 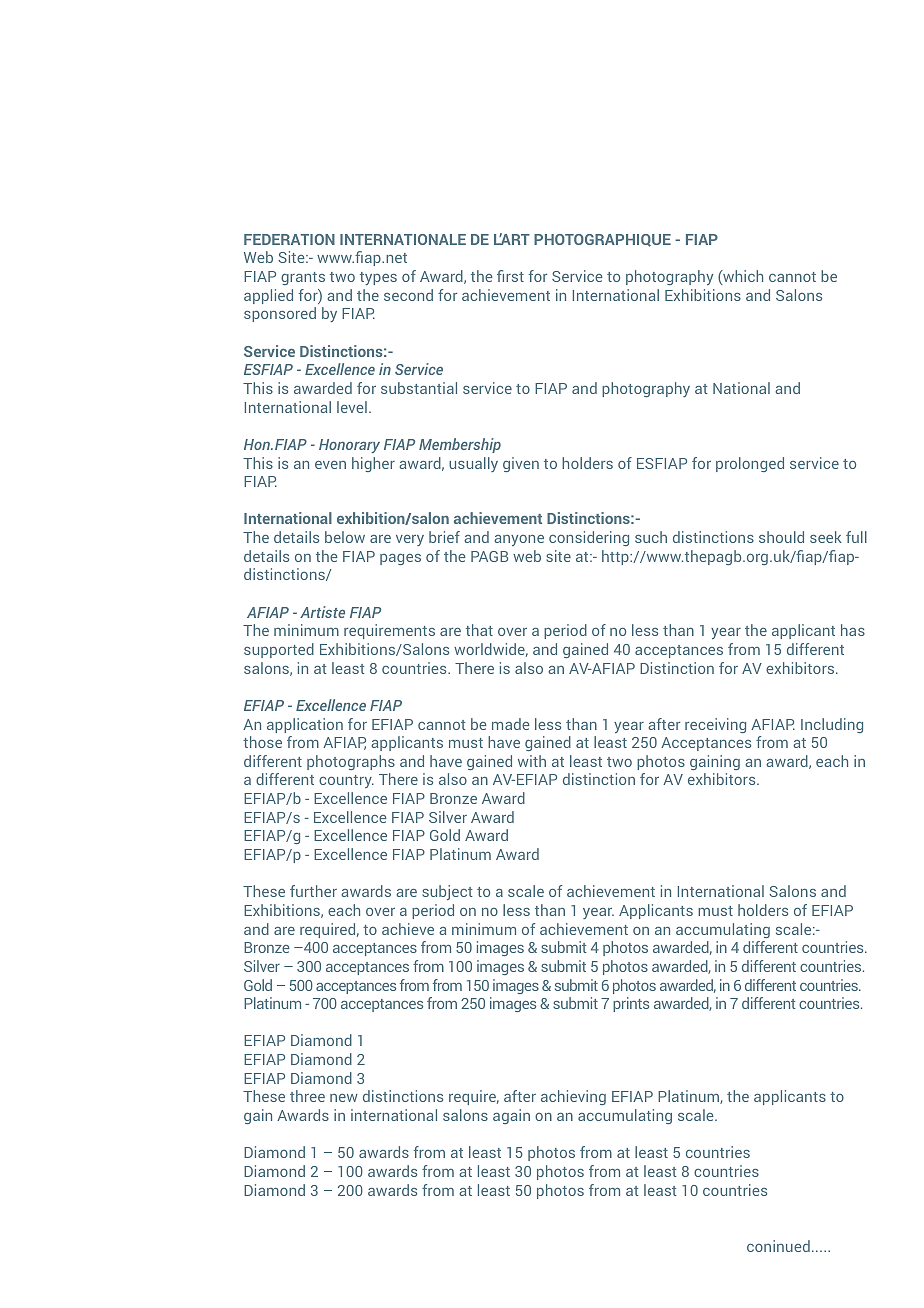 What do you see at coordinates (344, 1098) in the document?
I see `new` at bounding box center [344, 1098].
